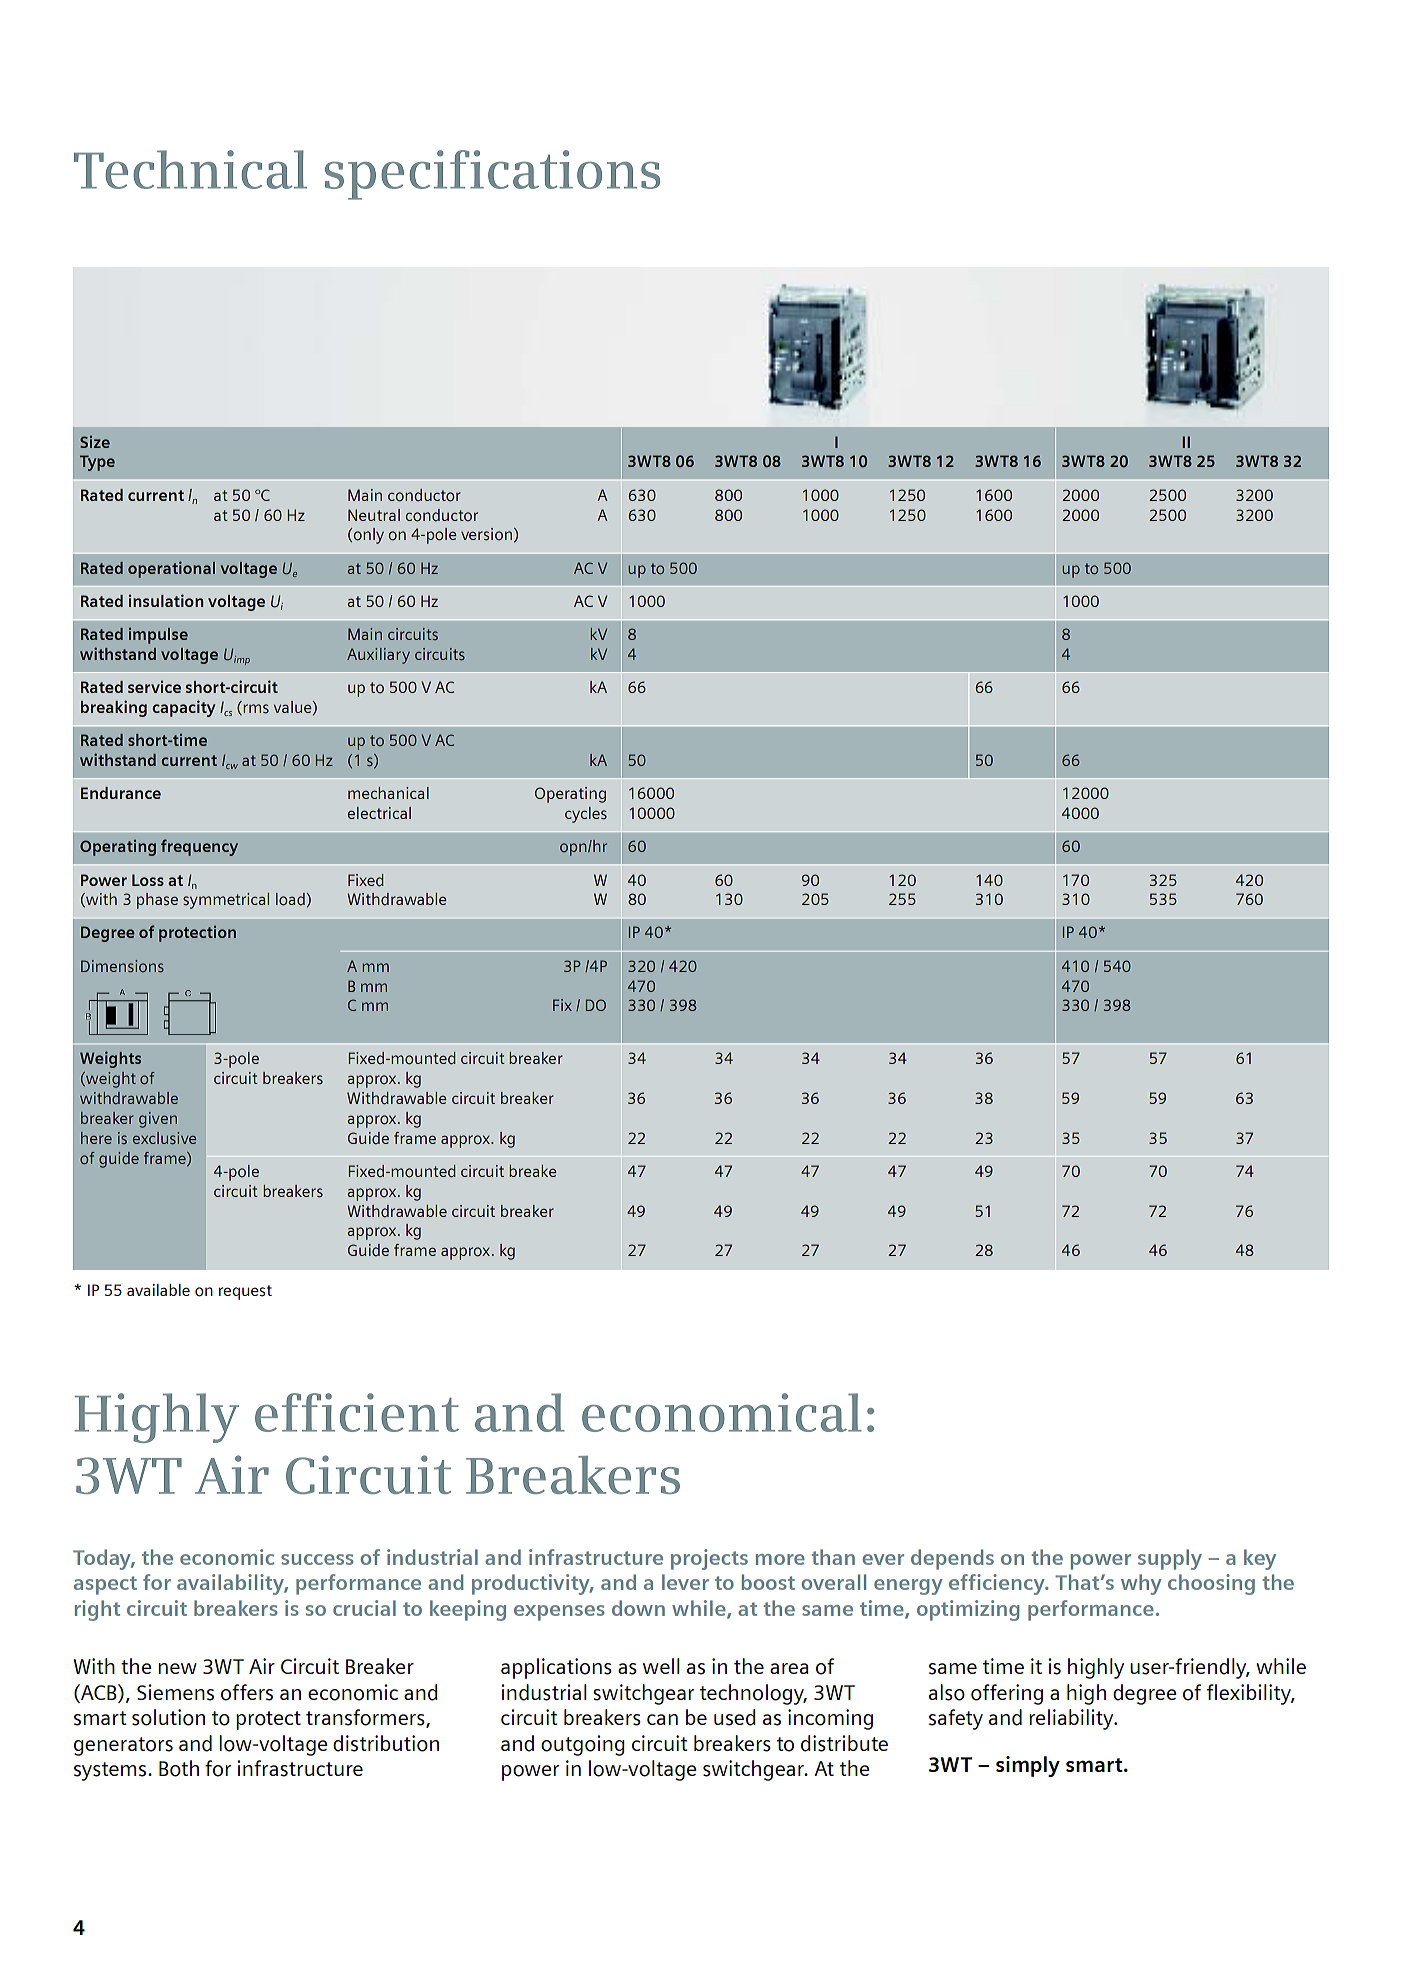 The height and width of the screenshot is (1985, 1402). What do you see at coordinates (388, 793) in the screenshot?
I see `mechanical` at bounding box center [388, 793].
